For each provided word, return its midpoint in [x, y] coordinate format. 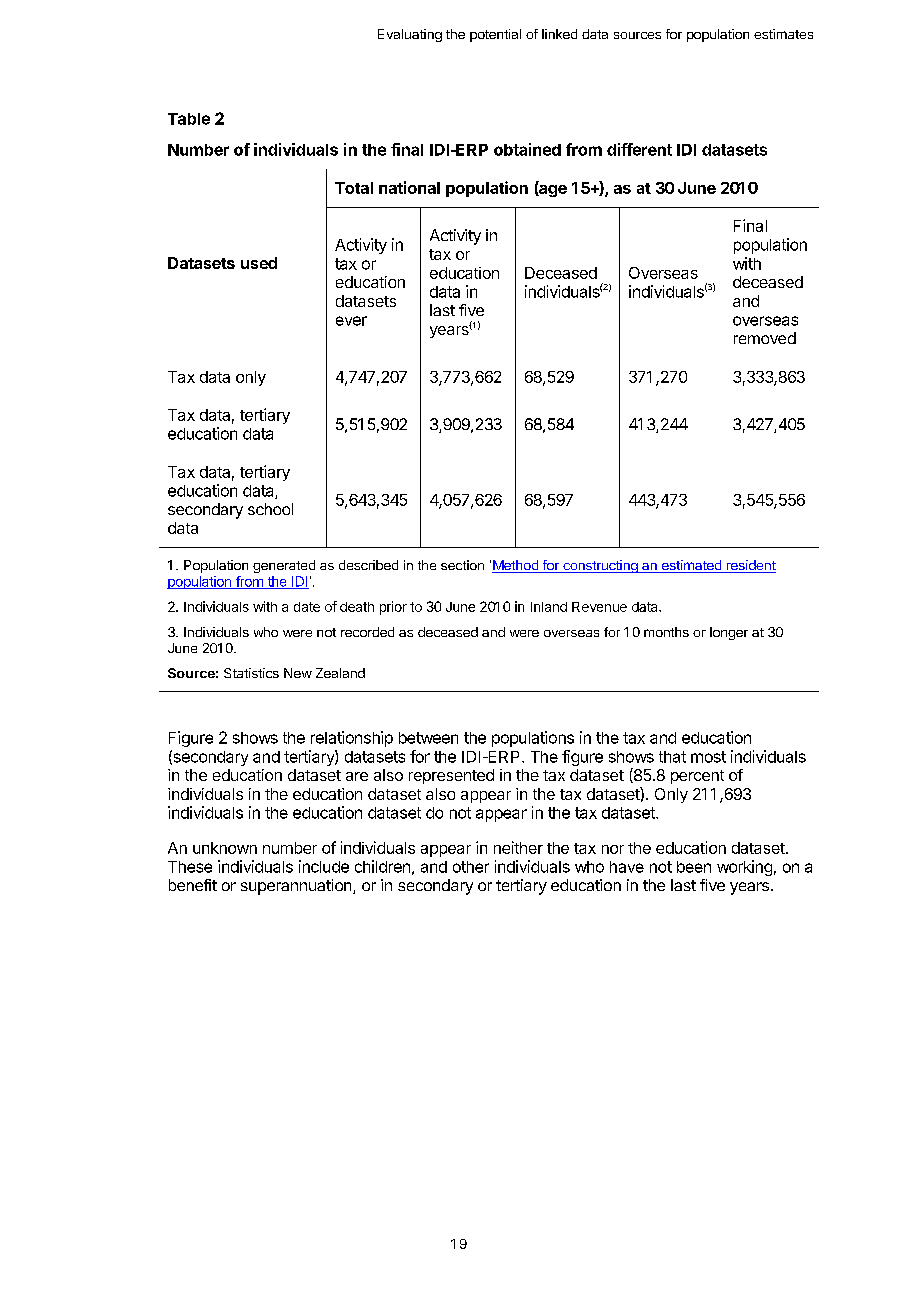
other [471, 867]
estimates [783, 34]
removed [765, 338]
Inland [549, 607]
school [270, 509]
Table [189, 119]
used [259, 263]
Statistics [251, 673]
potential [495, 35]
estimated [691, 566]
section [462, 565]
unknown [225, 848]
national [409, 187]
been [694, 867]
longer [729, 633]
